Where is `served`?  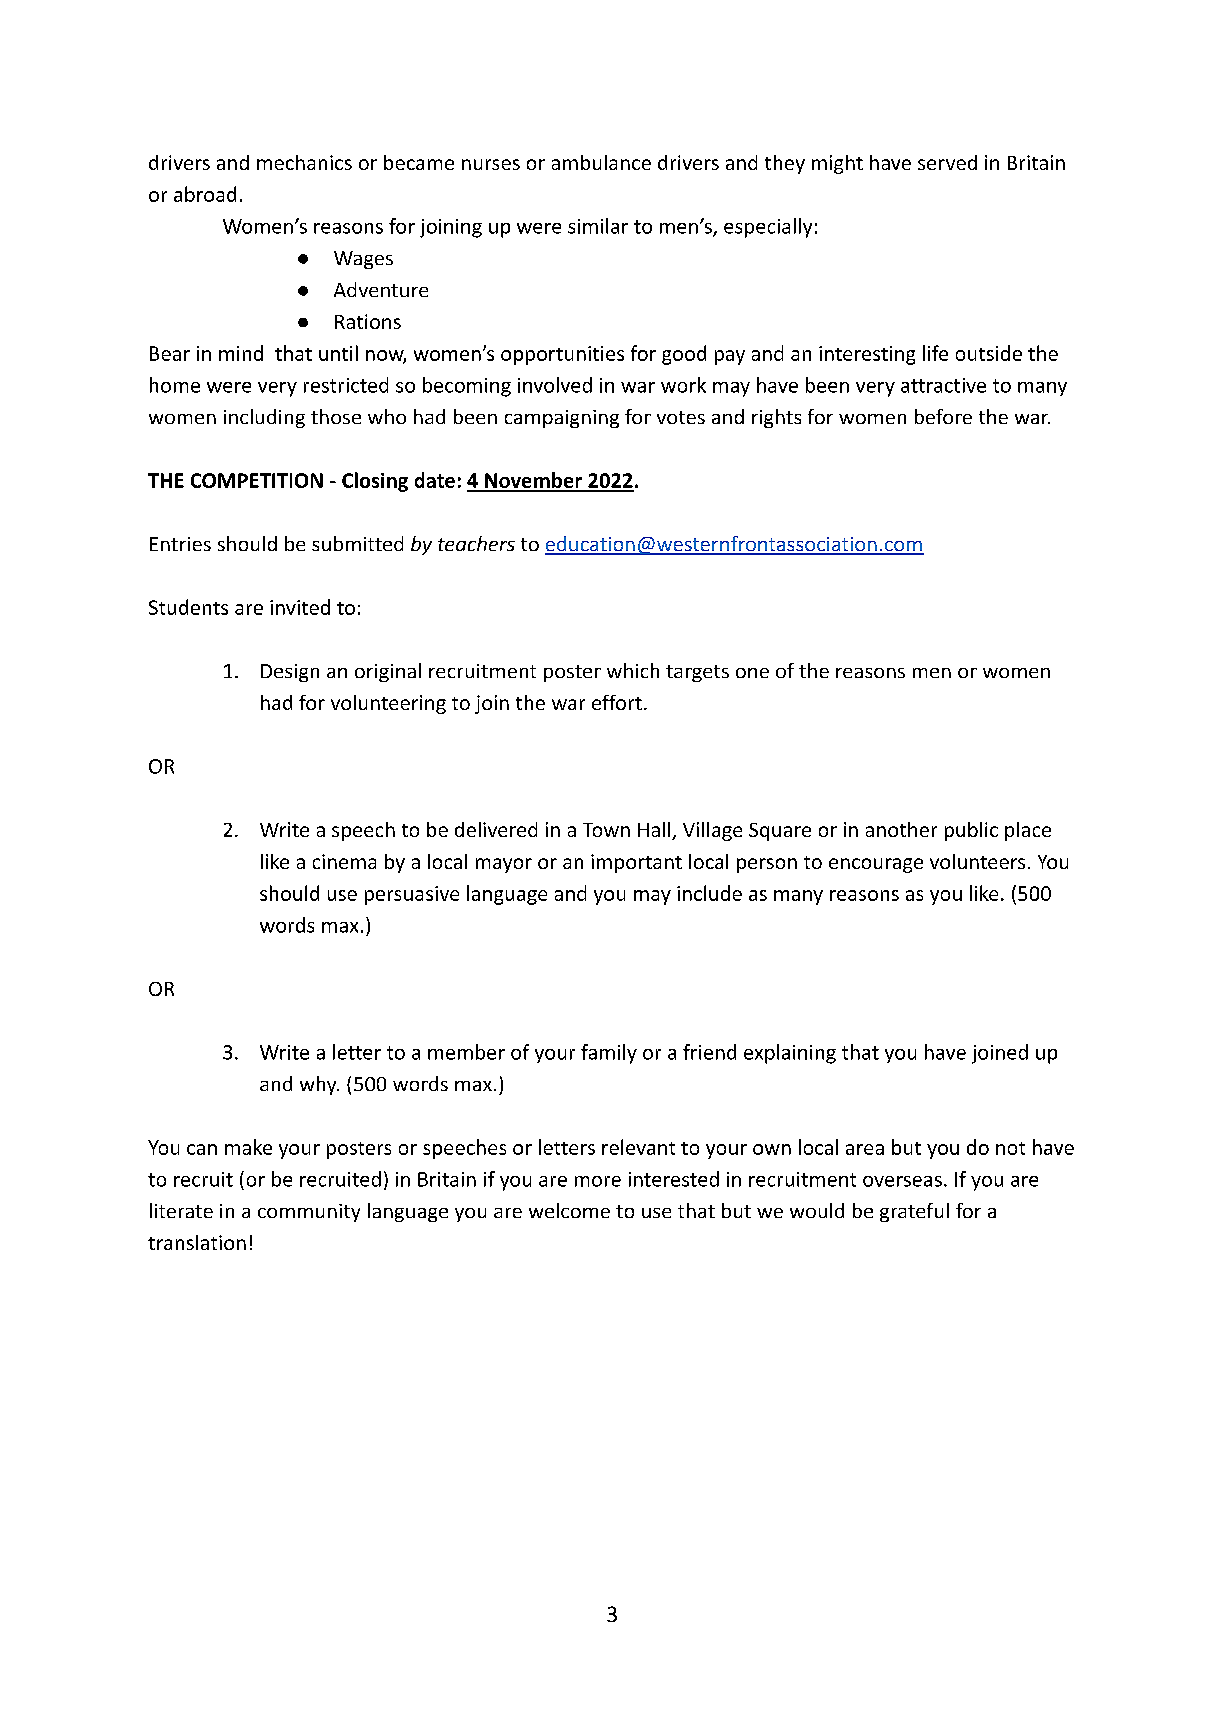
served is located at coordinates (947, 162).
